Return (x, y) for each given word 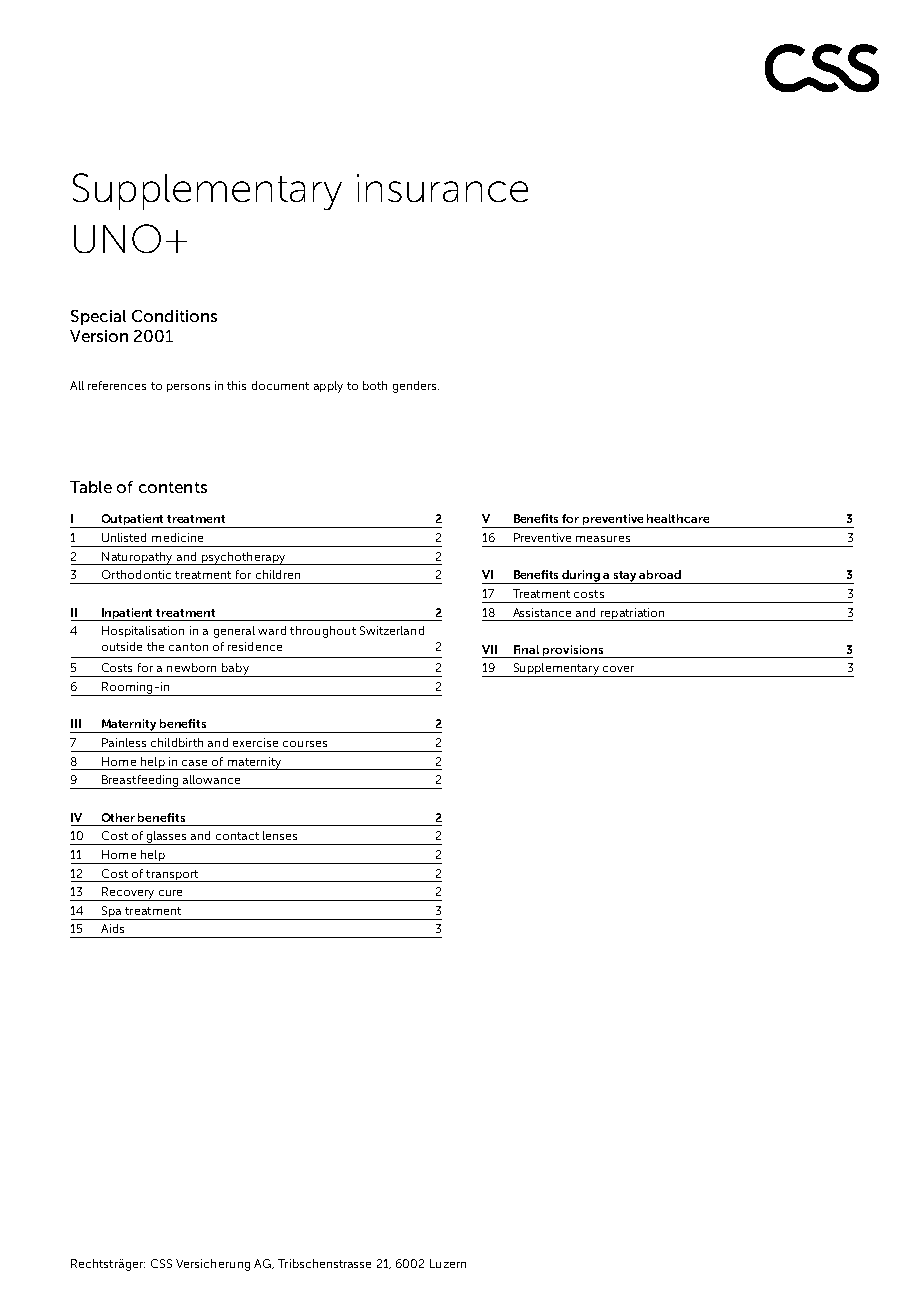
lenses (280, 835)
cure (170, 893)
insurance (442, 188)
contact (237, 836)
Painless (124, 742)
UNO (117, 238)
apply (328, 387)
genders (416, 387)
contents (173, 487)
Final (526, 649)
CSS (161, 1263)
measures (603, 539)
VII (489, 649)
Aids (112, 928)
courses (305, 744)
